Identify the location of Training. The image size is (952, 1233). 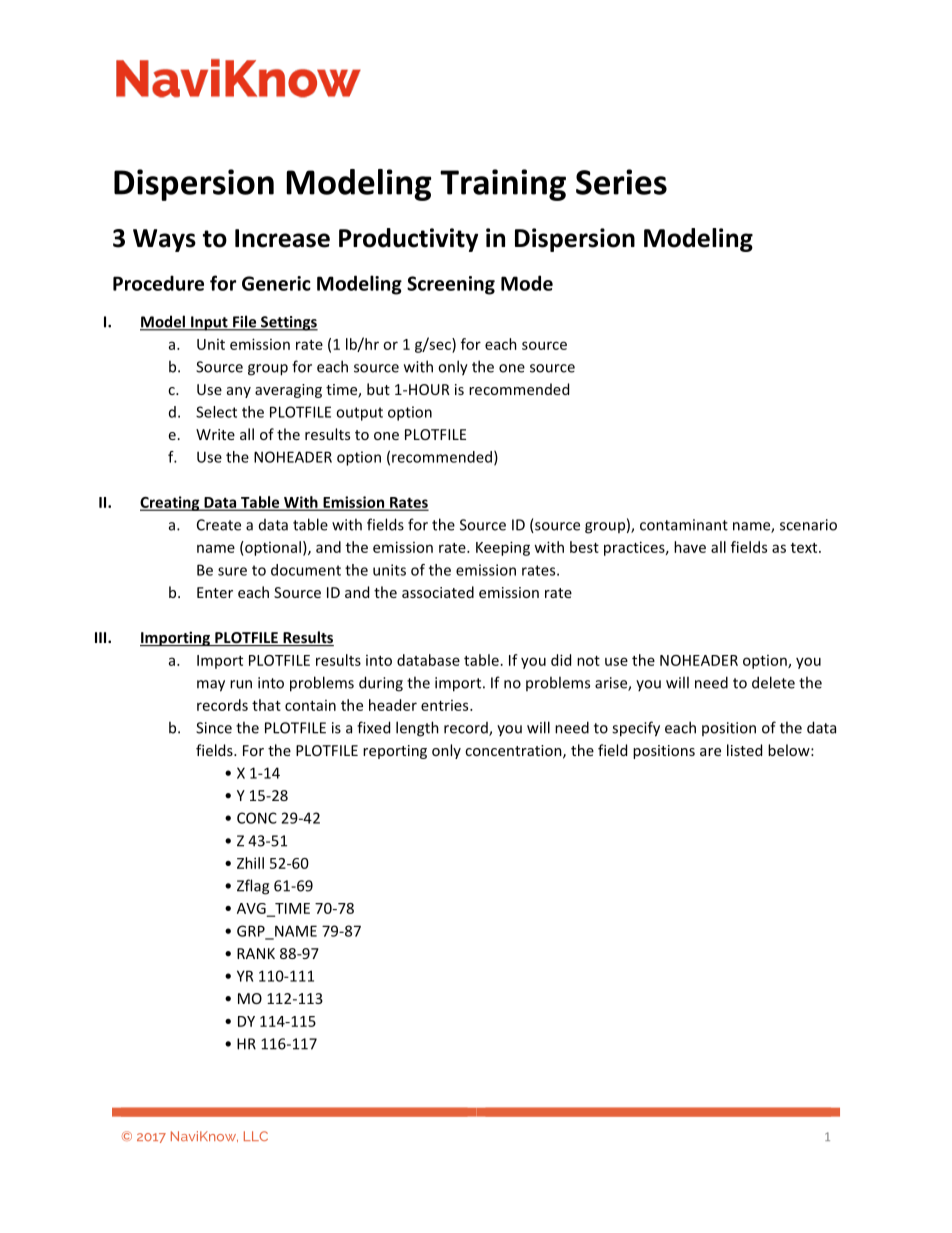
(503, 185).
